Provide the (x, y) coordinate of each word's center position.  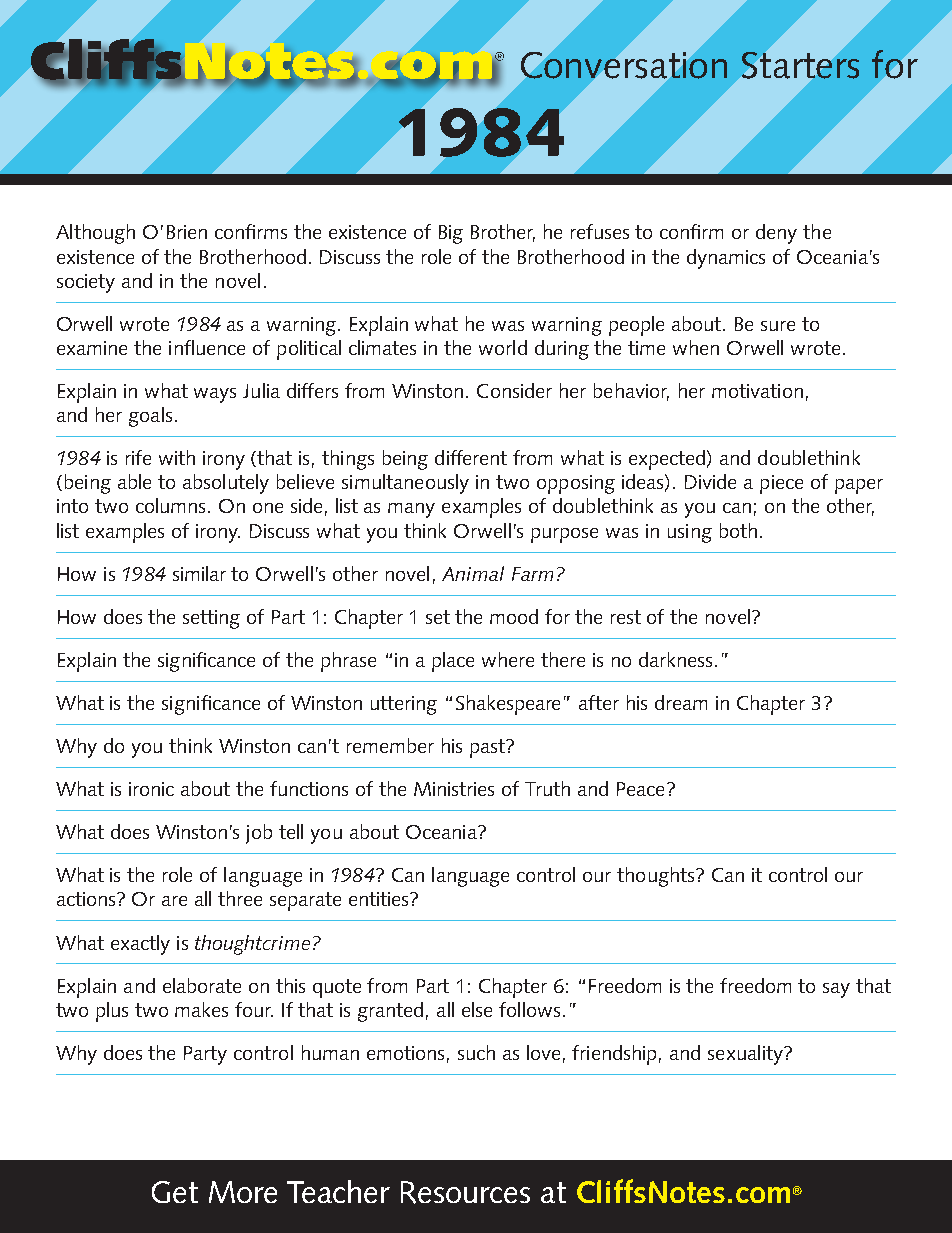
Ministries (454, 789)
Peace (640, 789)
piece (781, 484)
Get (175, 1192)
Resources (465, 1192)
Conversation (624, 65)
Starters (800, 65)
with (177, 457)
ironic (151, 789)
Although (95, 234)
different (471, 457)
